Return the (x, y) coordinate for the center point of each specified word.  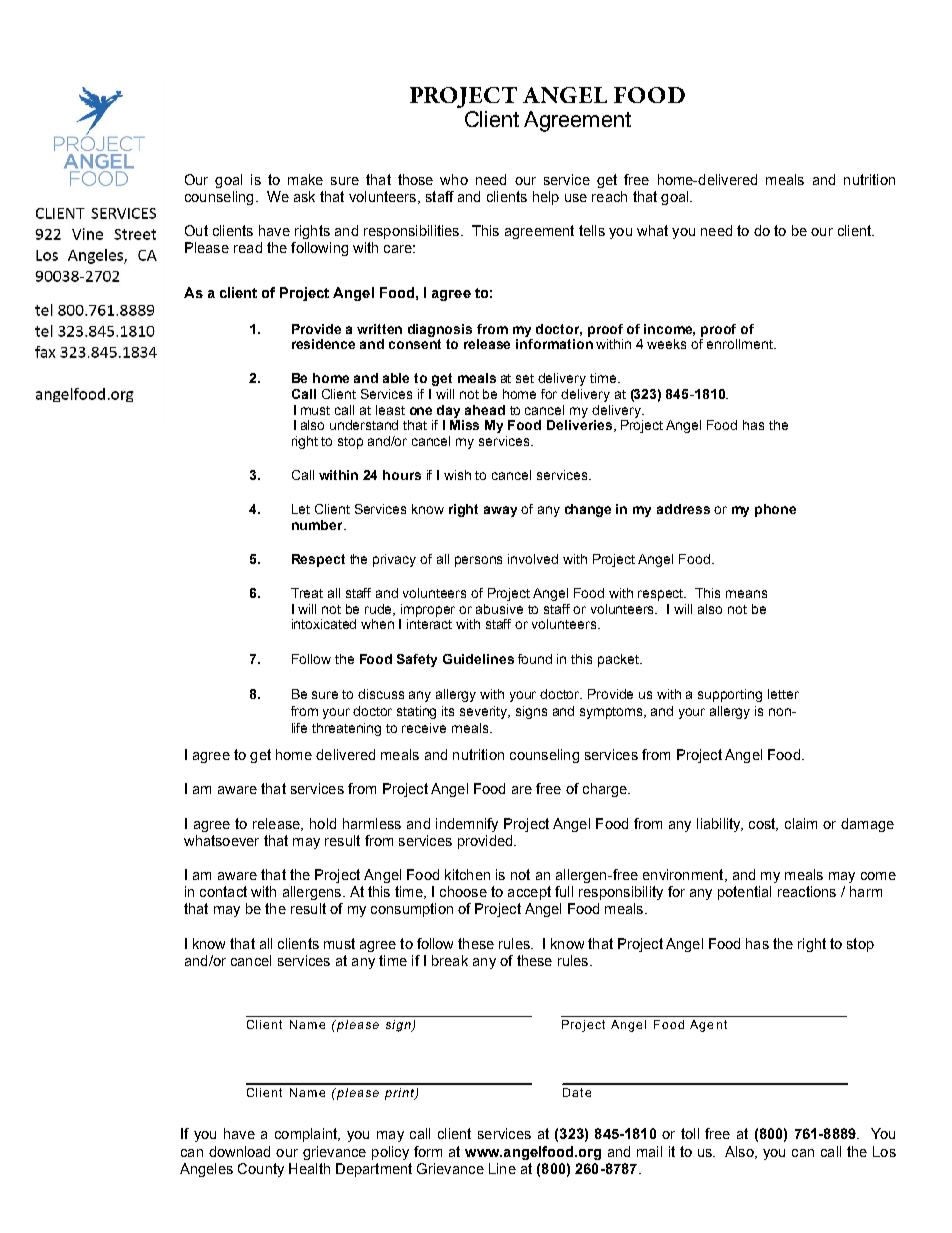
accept (529, 893)
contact (223, 891)
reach (609, 196)
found (535, 659)
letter (783, 694)
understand (364, 425)
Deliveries (579, 425)
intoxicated (324, 624)
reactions (807, 891)
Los (884, 1151)
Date (577, 1092)
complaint (307, 1135)
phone (775, 510)
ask (304, 196)
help (546, 198)
